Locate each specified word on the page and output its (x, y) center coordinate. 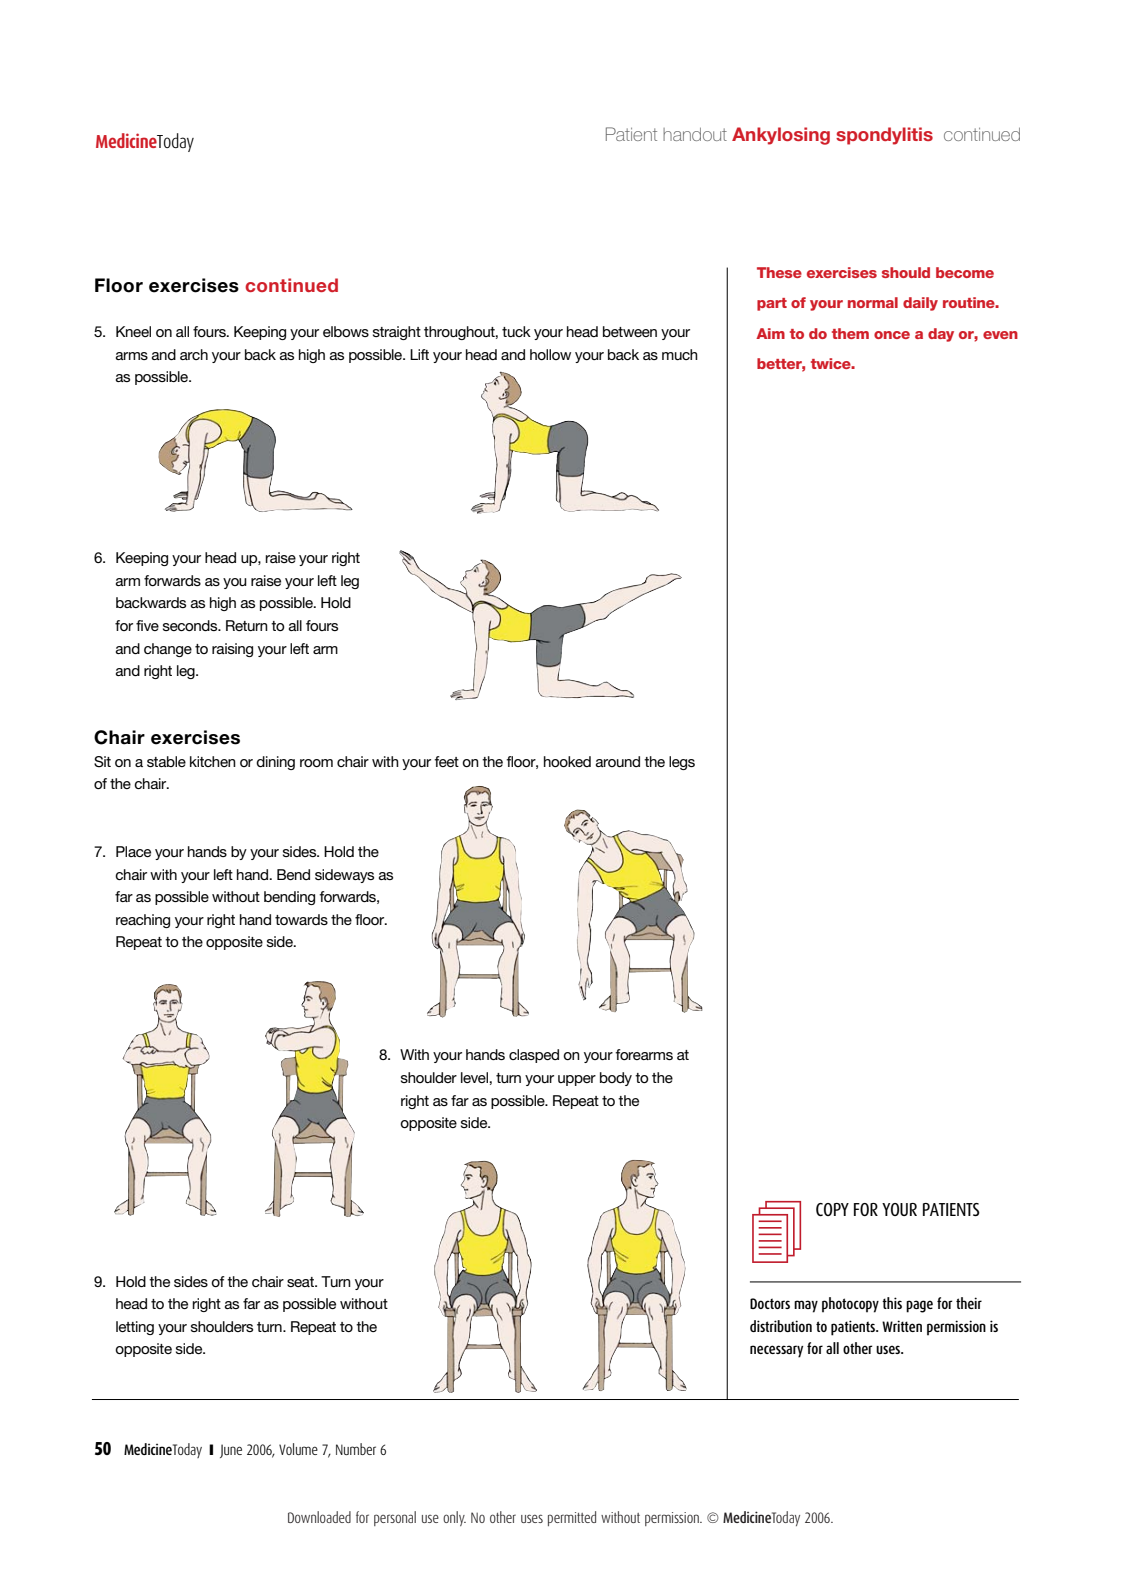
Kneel (133, 331)
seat (302, 1282)
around (618, 761)
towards (301, 919)
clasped (534, 1056)
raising (232, 650)
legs (682, 763)
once (892, 335)
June (231, 1451)
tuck (516, 331)
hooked (567, 761)
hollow (550, 354)
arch (194, 354)
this (892, 1303)
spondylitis (884, 136)
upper (577, 1080)
